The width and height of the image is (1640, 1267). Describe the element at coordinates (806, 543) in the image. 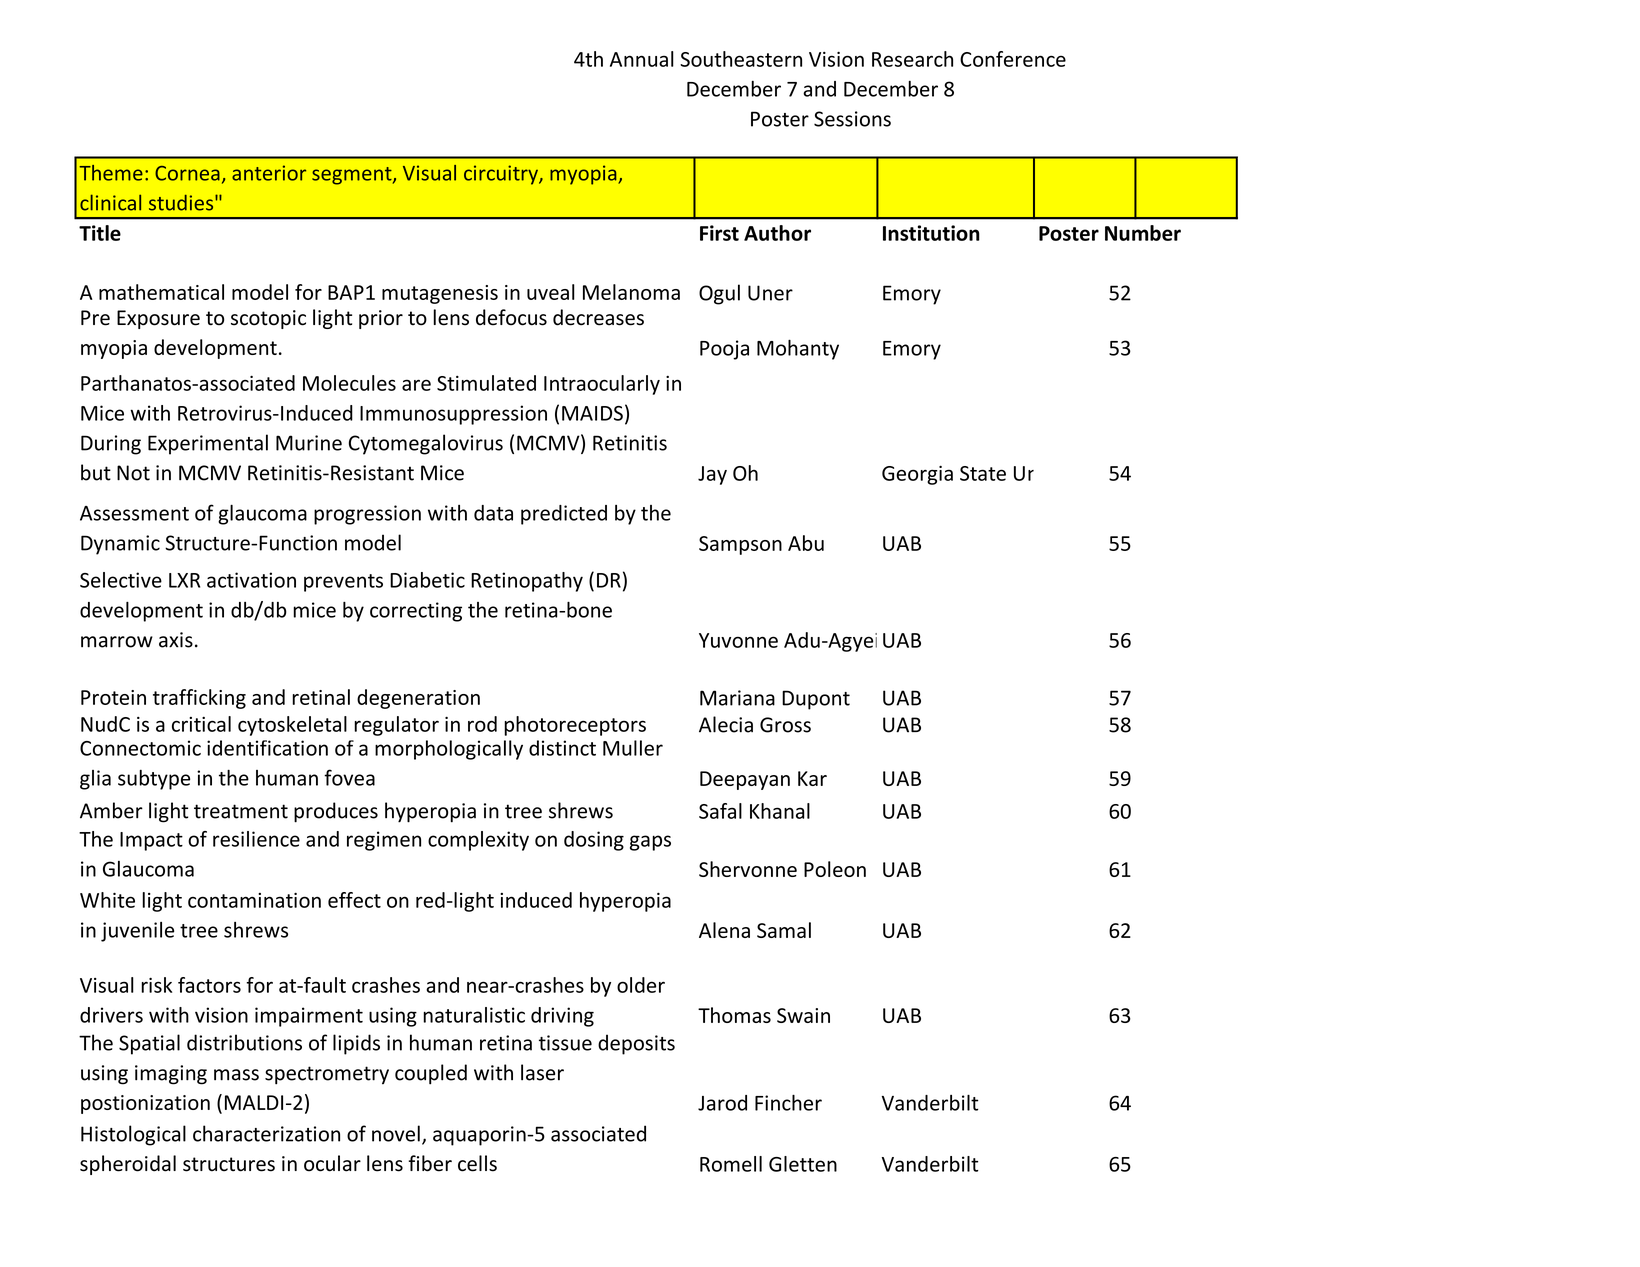

I see `Abu` at that location.
